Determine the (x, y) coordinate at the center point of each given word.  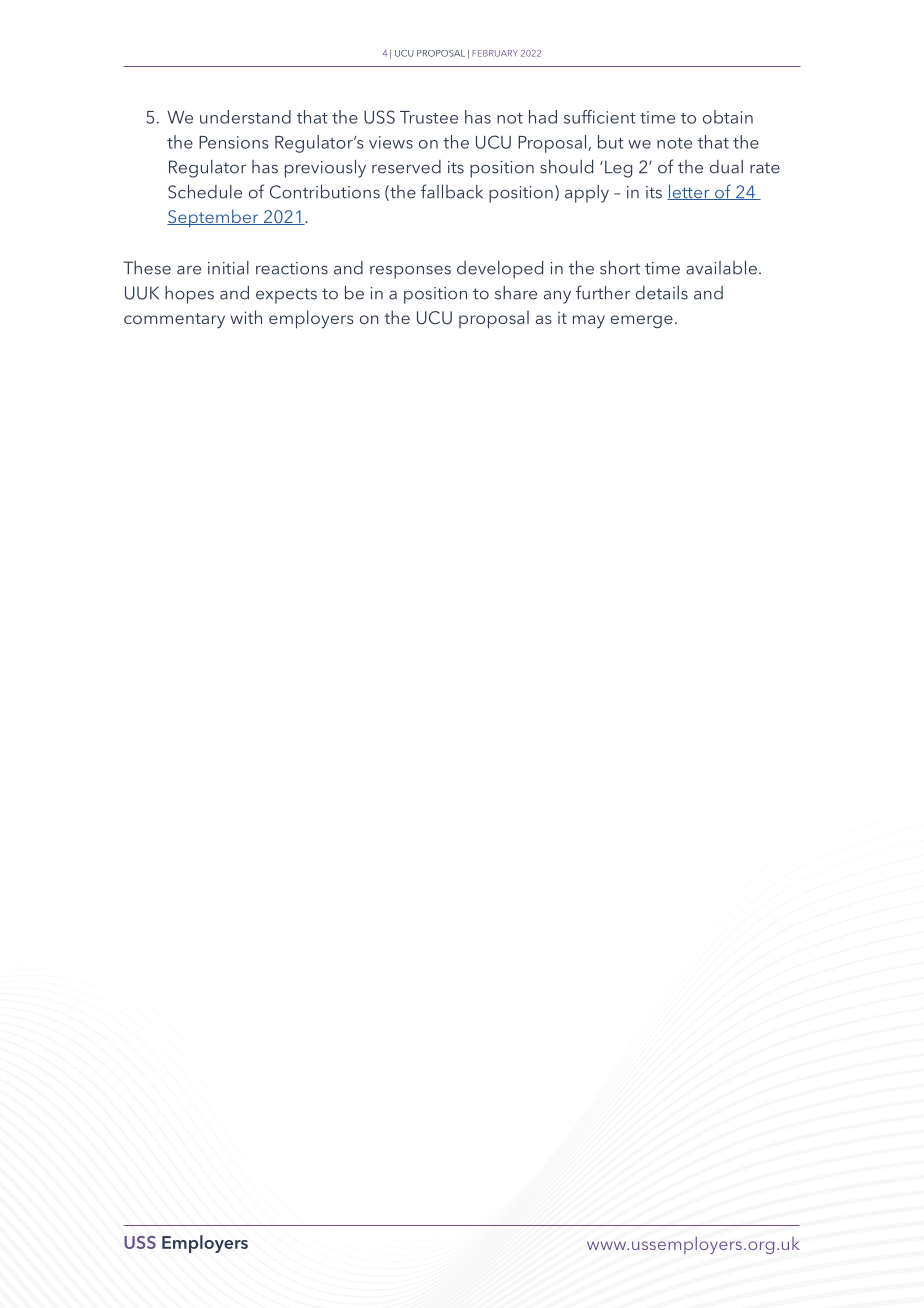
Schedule (205, 192)
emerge (642, 321)
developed (500, 270)
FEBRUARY (495, 53)
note (674, 143)
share (516, 293)
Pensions (234, 142)
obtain (728, 117)
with (246, 317)
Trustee (429, 117)
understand (245, 117)
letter (689, 192)
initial (228, 268)
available (721, 268)
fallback (452, 191)
